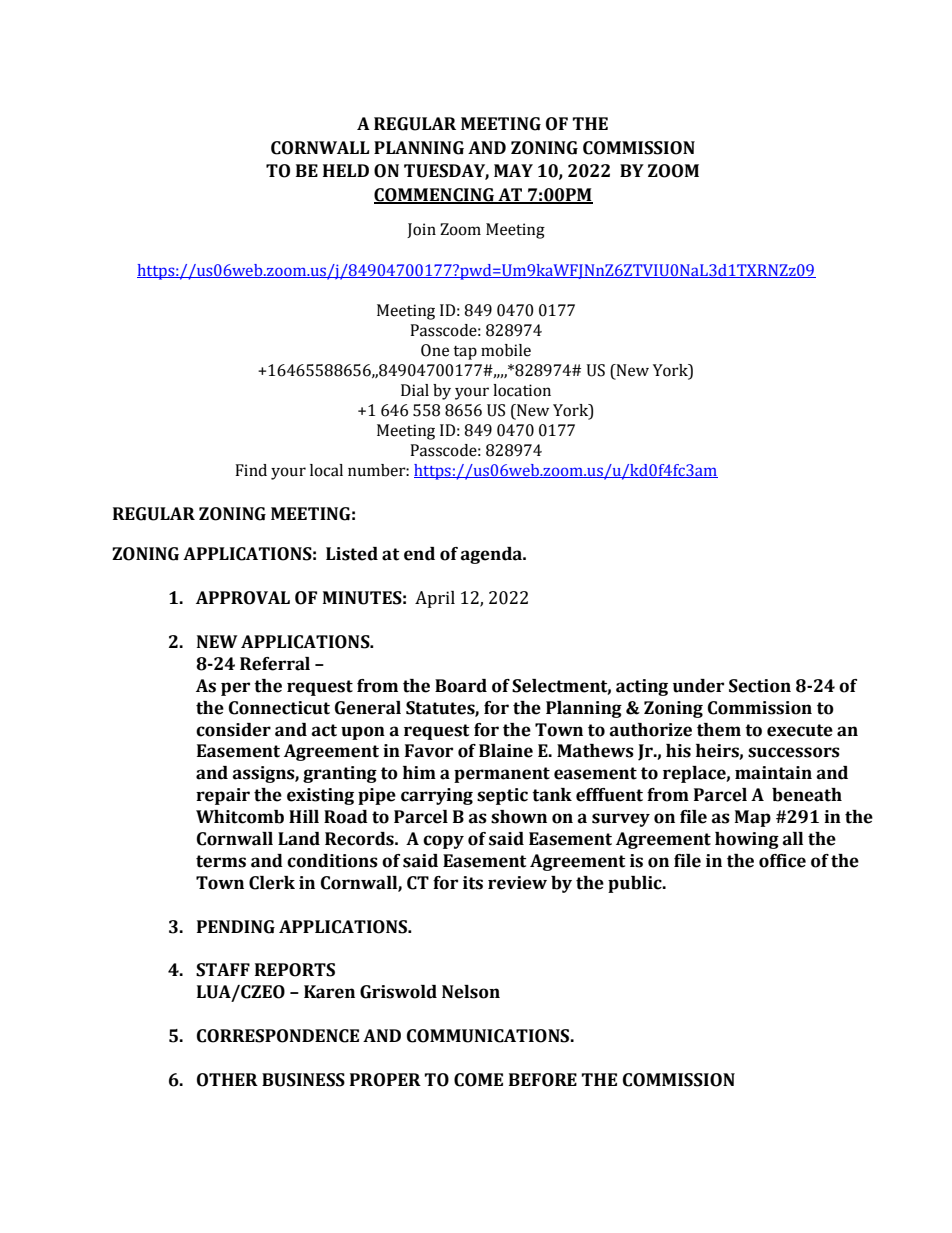  Describe the element at coordinates (346, 170) in the page. I see `HELD` at that location.
